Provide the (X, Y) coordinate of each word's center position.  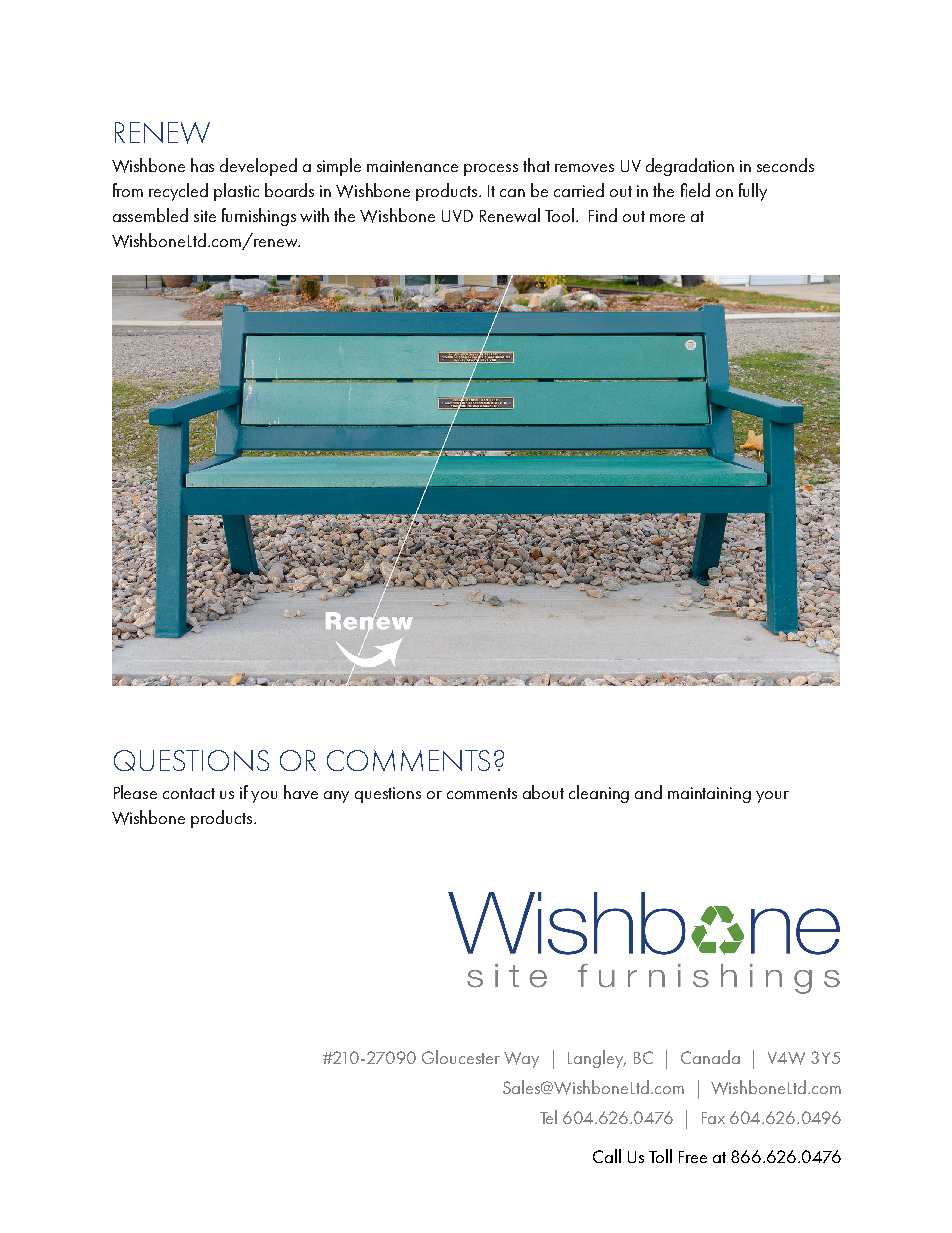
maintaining (709, 795)
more (667, 218)
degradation (690, 167)
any (336, 797)
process (491, 170)
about (543, 792)
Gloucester (461, 1057)
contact (189, 793)
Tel (548, 1117)
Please (135, 792)
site (205, 216)
